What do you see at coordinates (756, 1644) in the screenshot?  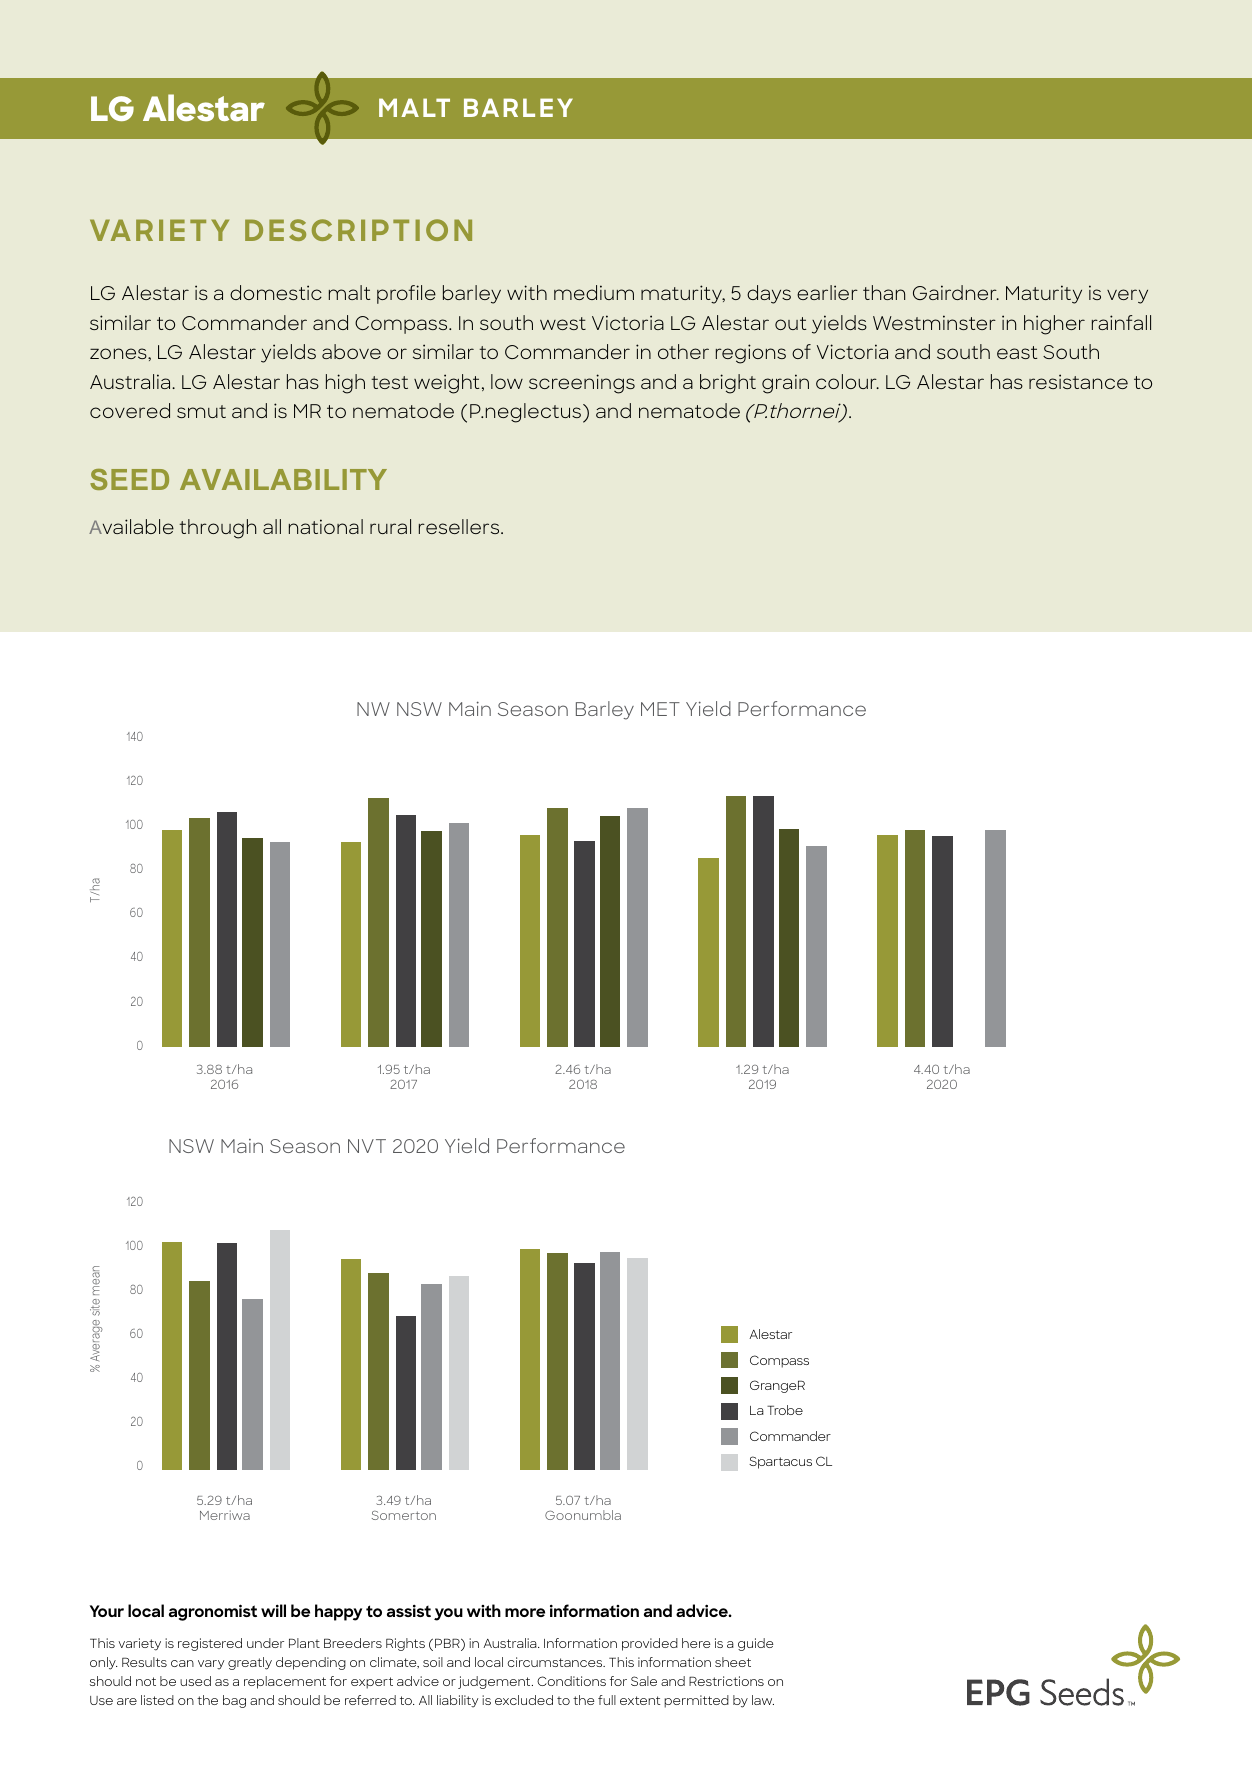 I see `guide` at bounding box center [756, 1644].
